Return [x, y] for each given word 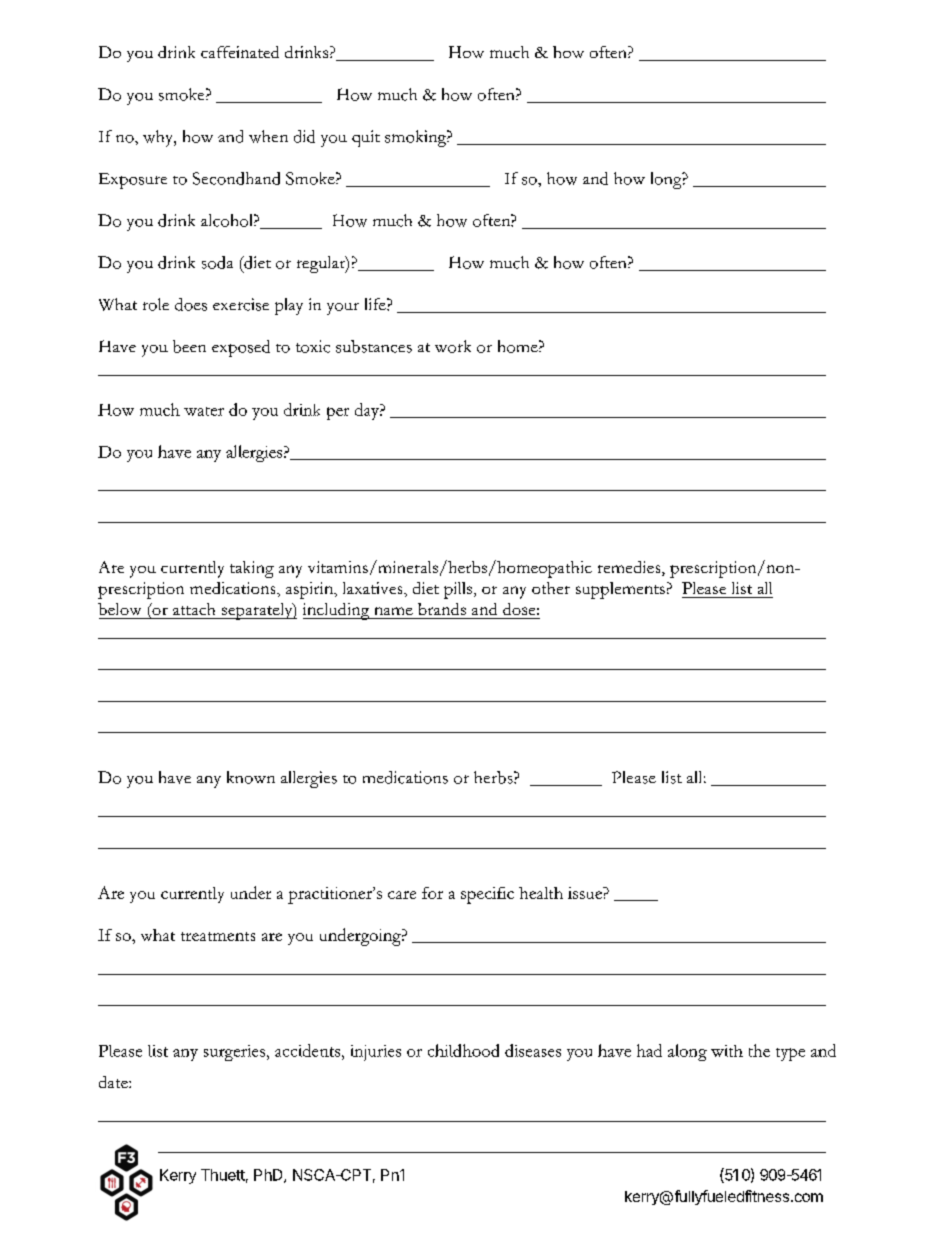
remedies [630, 568]
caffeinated [240, 52]
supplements [620, 590]
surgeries [236, 1053]
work [453, 346]
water [204, 411]
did [304, 136]
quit [366, 138]
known [251, 777]
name [394, 611]
